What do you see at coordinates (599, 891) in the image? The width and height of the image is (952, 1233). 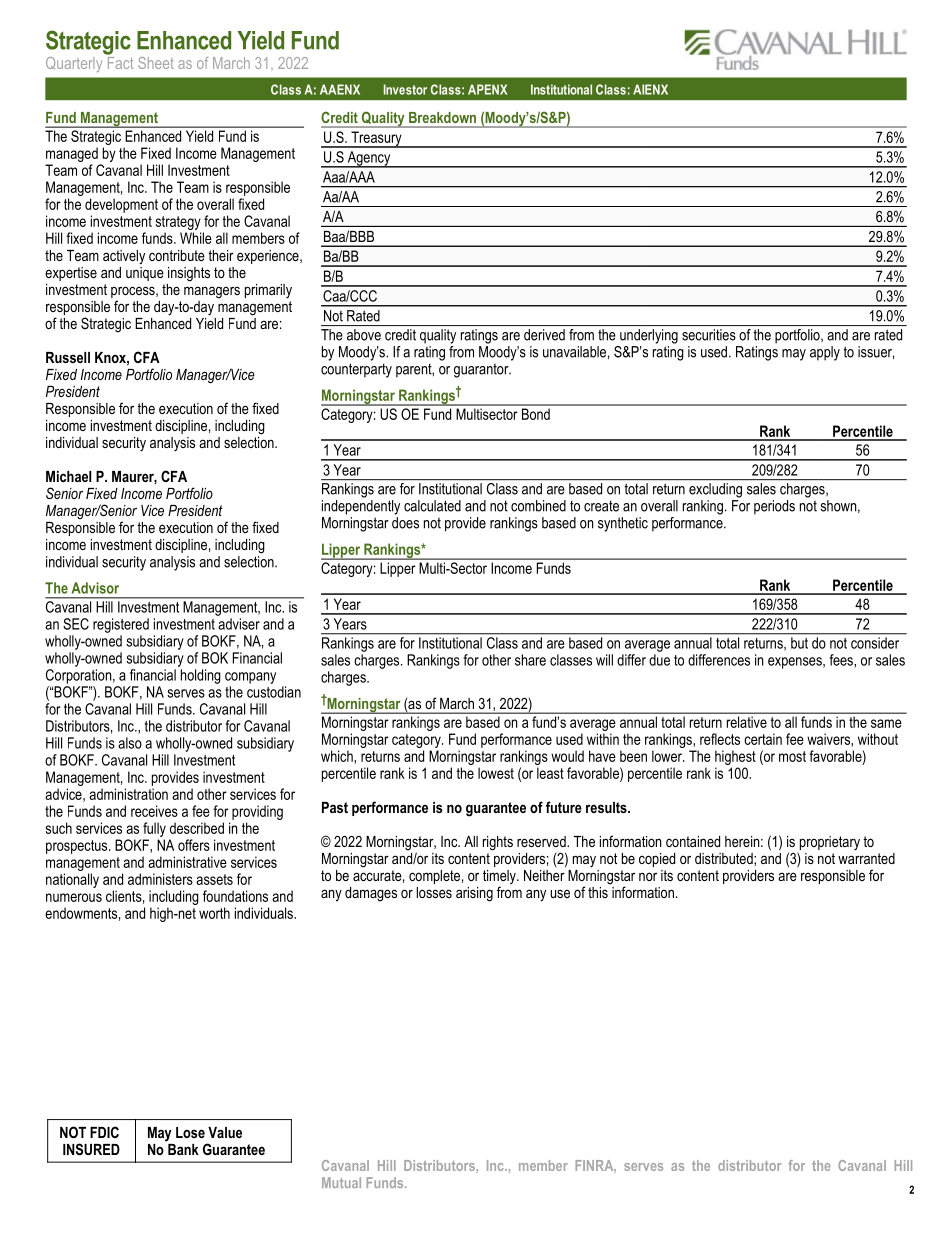 I see `this` at bounding box center [599, 891].
